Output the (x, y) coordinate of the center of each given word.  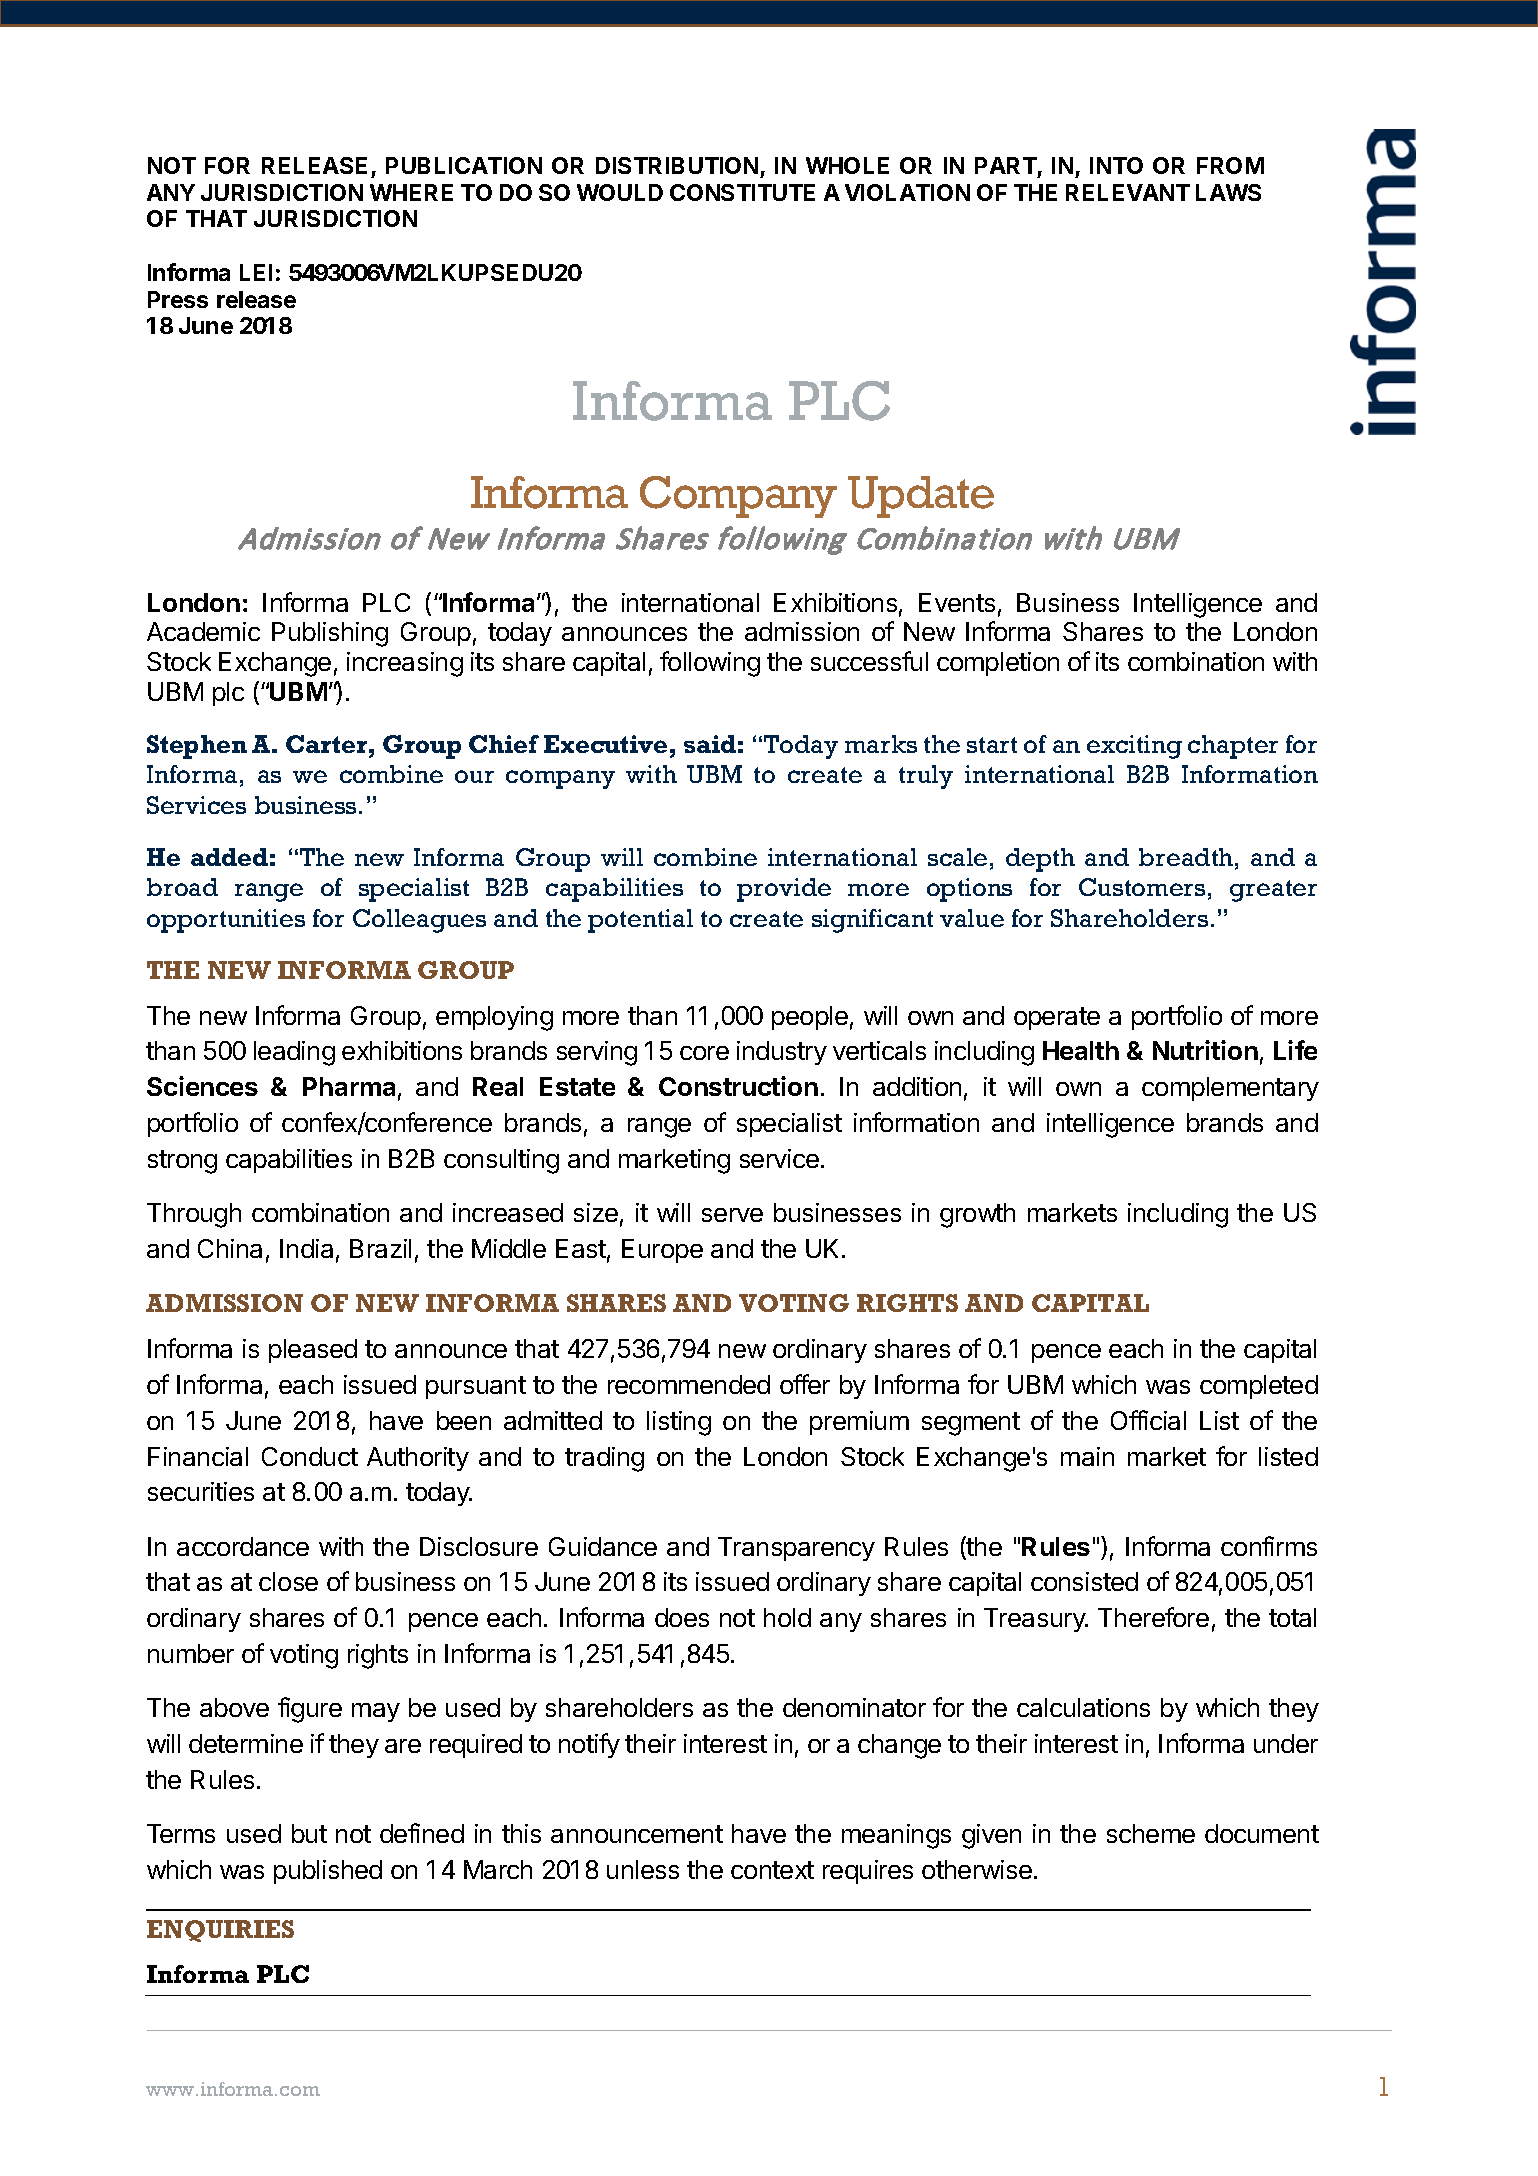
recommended (689, 1384)
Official (1148, 1420)
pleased (313, 1351)
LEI (256, 272)
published (328, 1872)
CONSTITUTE (742, 192)
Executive (605, 744)
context (772, 1870)
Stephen (197, 747)
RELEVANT (1128, 192)
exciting (1134, 747)
